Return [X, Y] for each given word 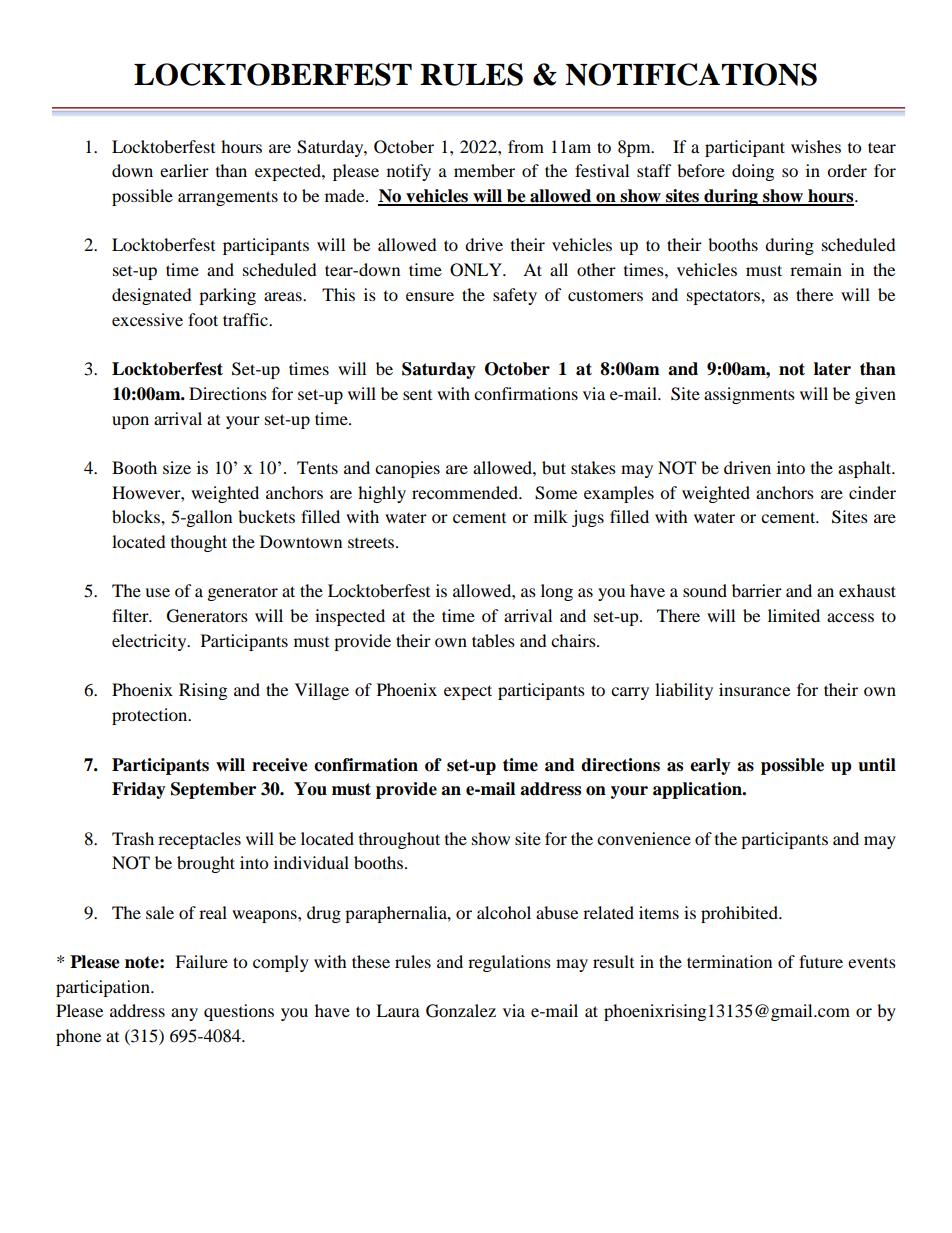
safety [515, 296]
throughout [399, 840]
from [526, 146]
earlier [184, 170]
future [821, 961]
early [710, 766]
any [184, 1014]
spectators [724, 297]
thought [199, 543]
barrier [757, 590]
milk [551, 516]
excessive [147, 319]
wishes [816, 146]
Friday [139, 790]
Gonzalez [461, 1011]
